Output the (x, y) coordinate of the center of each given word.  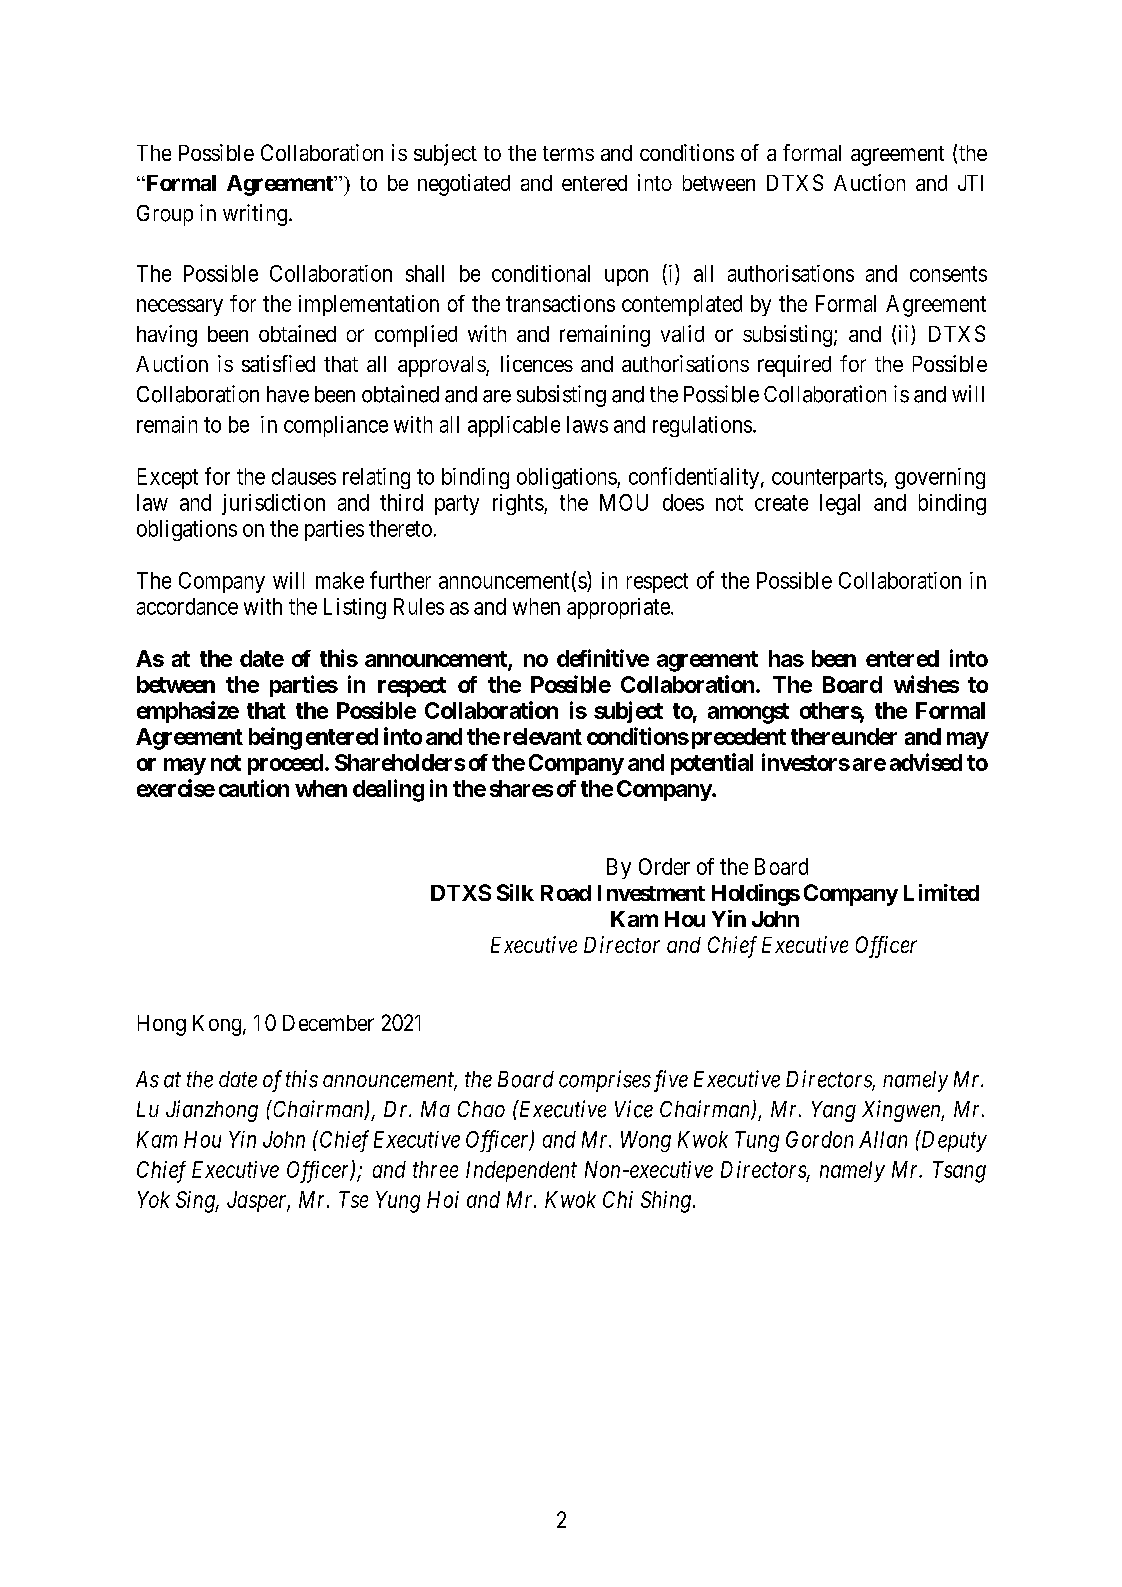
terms (568, 153)
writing (255, 215)
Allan (883, 1139)
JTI (970, 183)
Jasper (258, 1201)
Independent (521, 1171)
